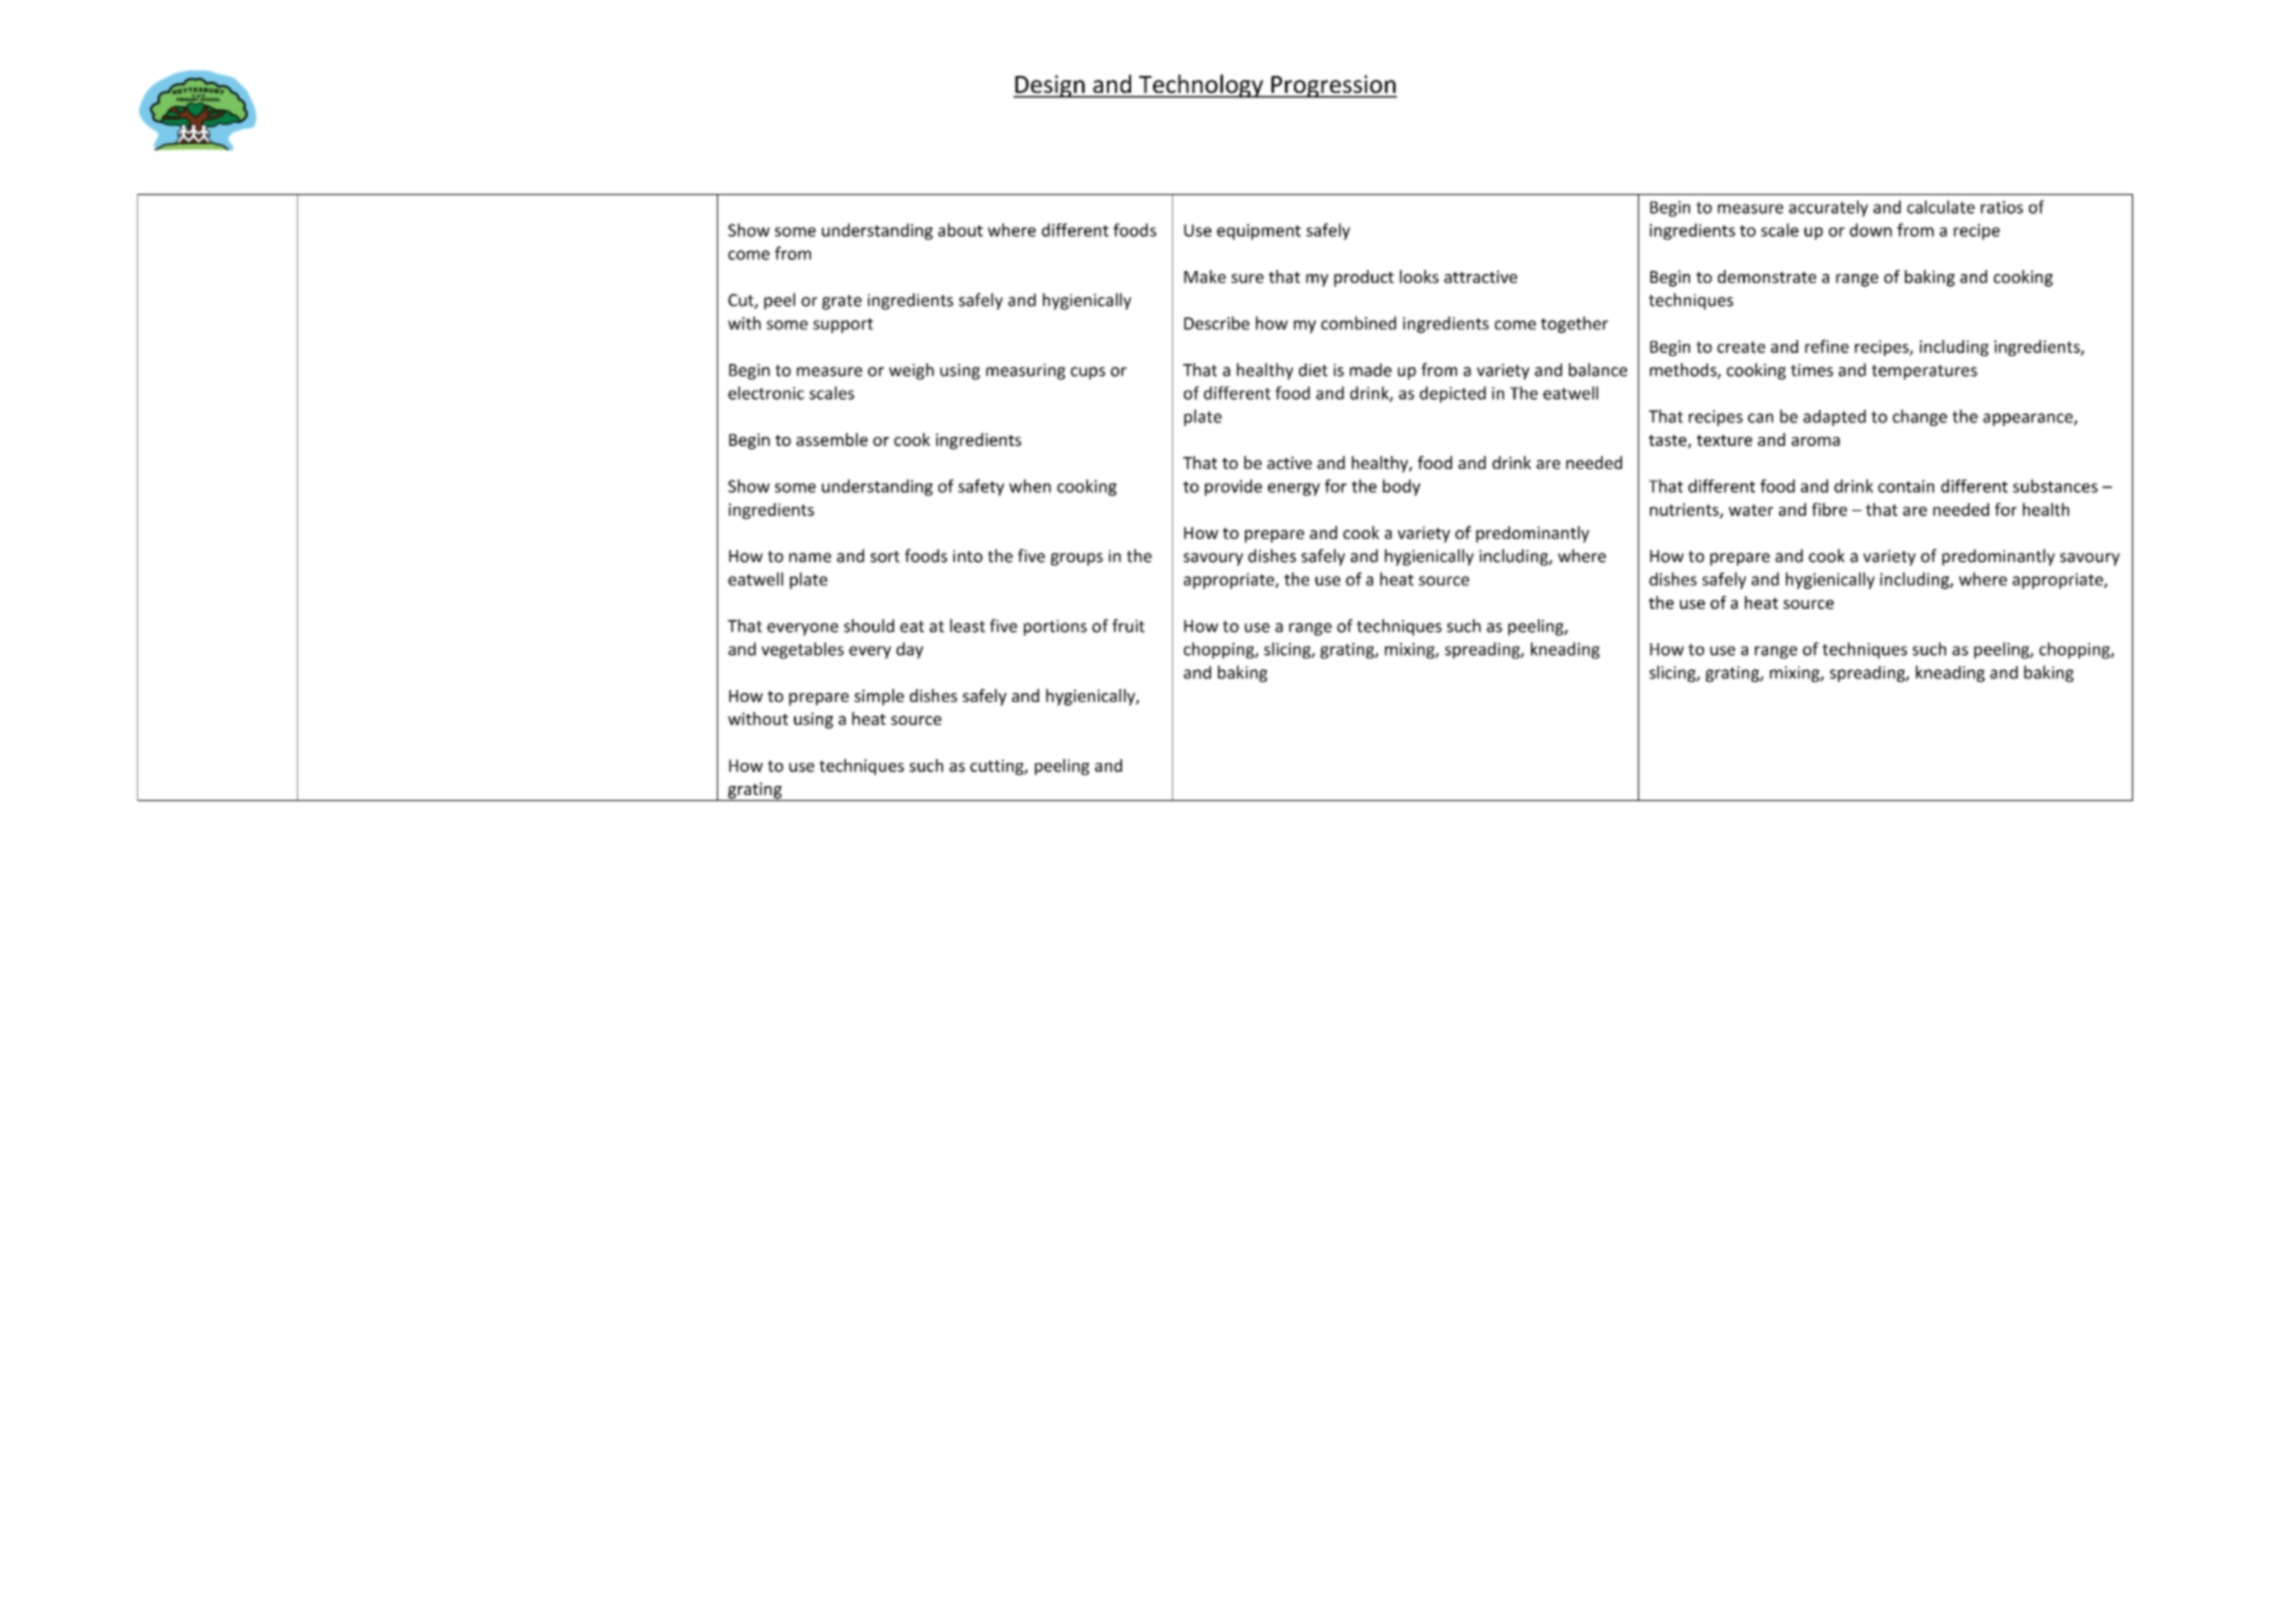 This image has width=2270, height=1605. What do you see at coordinates (1050, 86) in the image?
I see `Design` at bounding box center [1050, 86].
